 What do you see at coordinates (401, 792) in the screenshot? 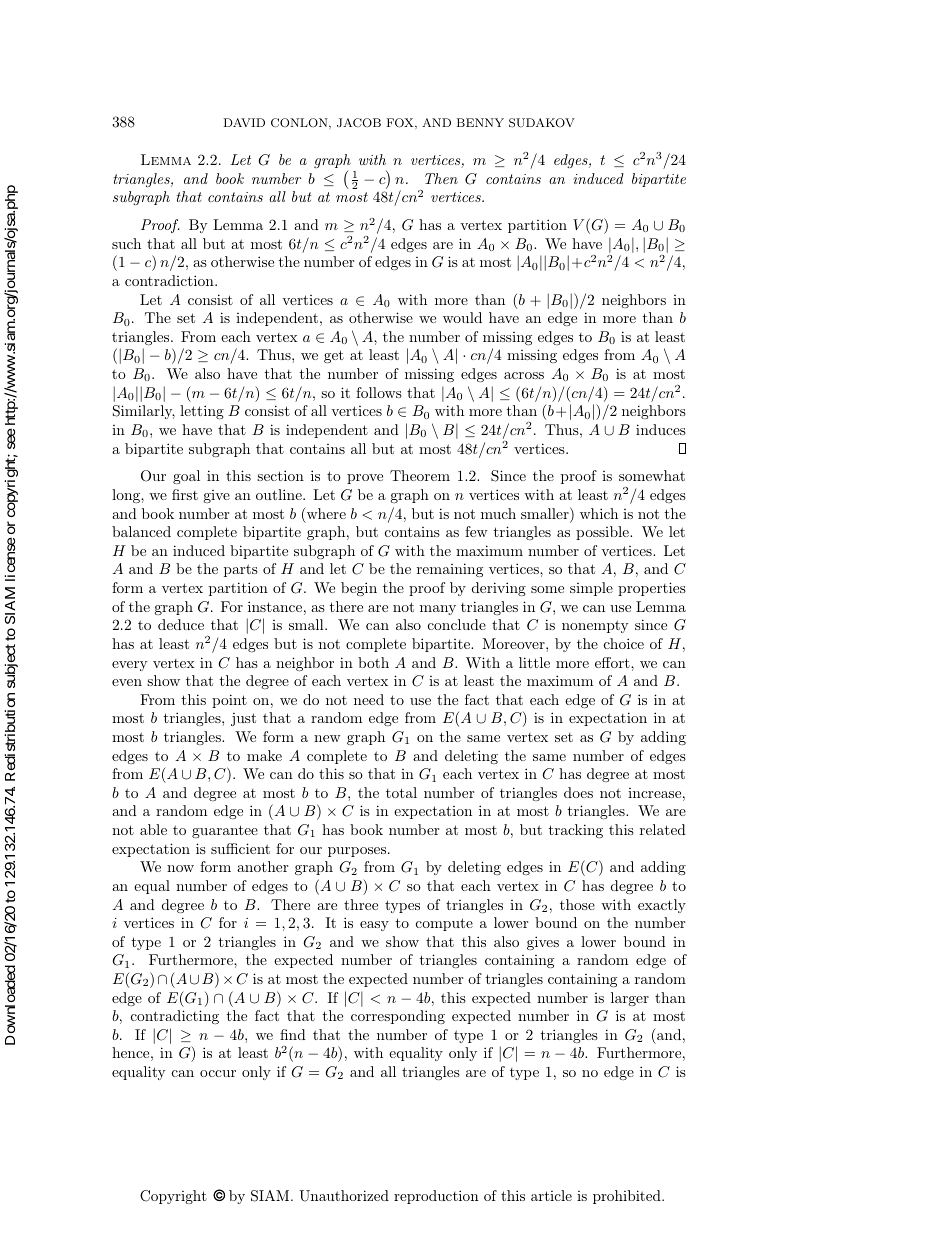
I see `total` at bounding box center [401, 792].
